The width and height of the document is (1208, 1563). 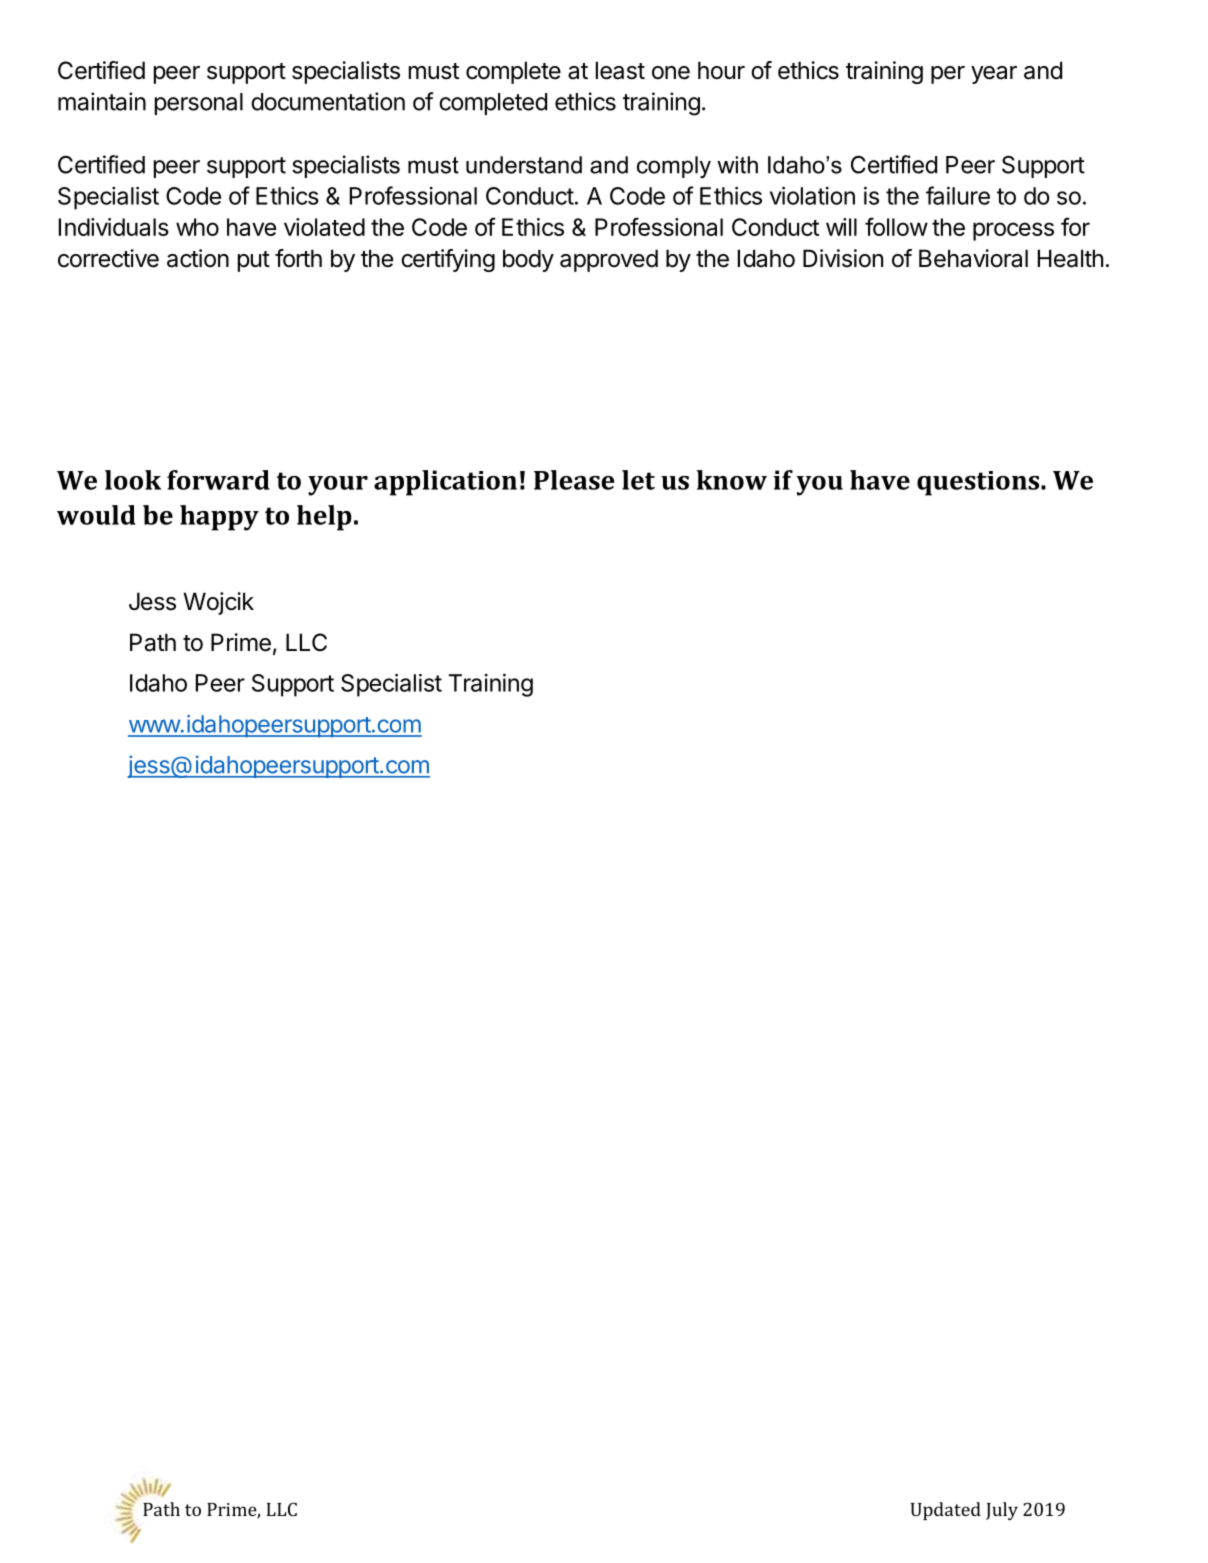 I want to click on least, so click(x=620, y=70).
